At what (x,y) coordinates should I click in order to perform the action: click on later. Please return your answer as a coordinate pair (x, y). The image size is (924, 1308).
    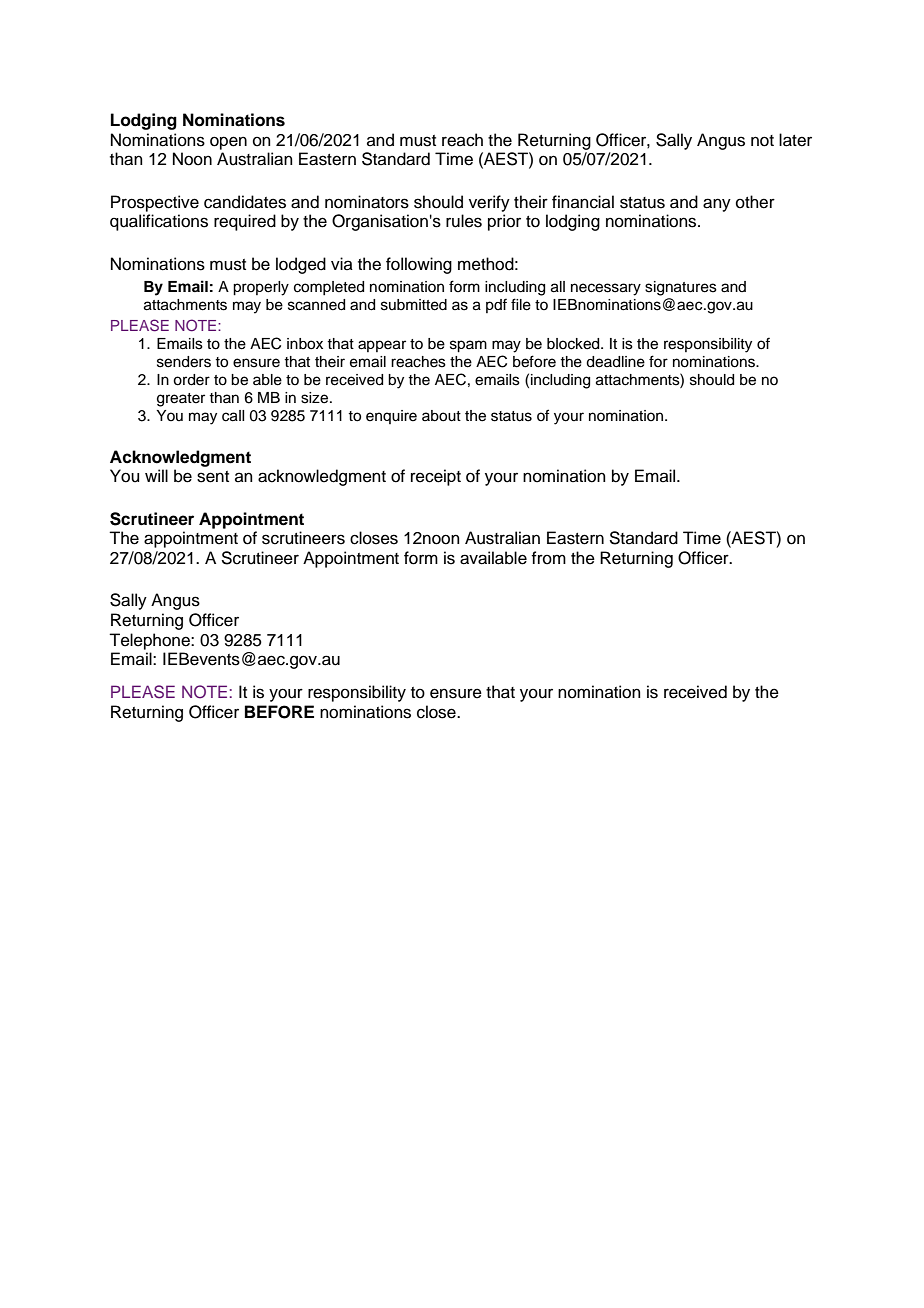
    Looking at the image, I should click on (795, 140).
